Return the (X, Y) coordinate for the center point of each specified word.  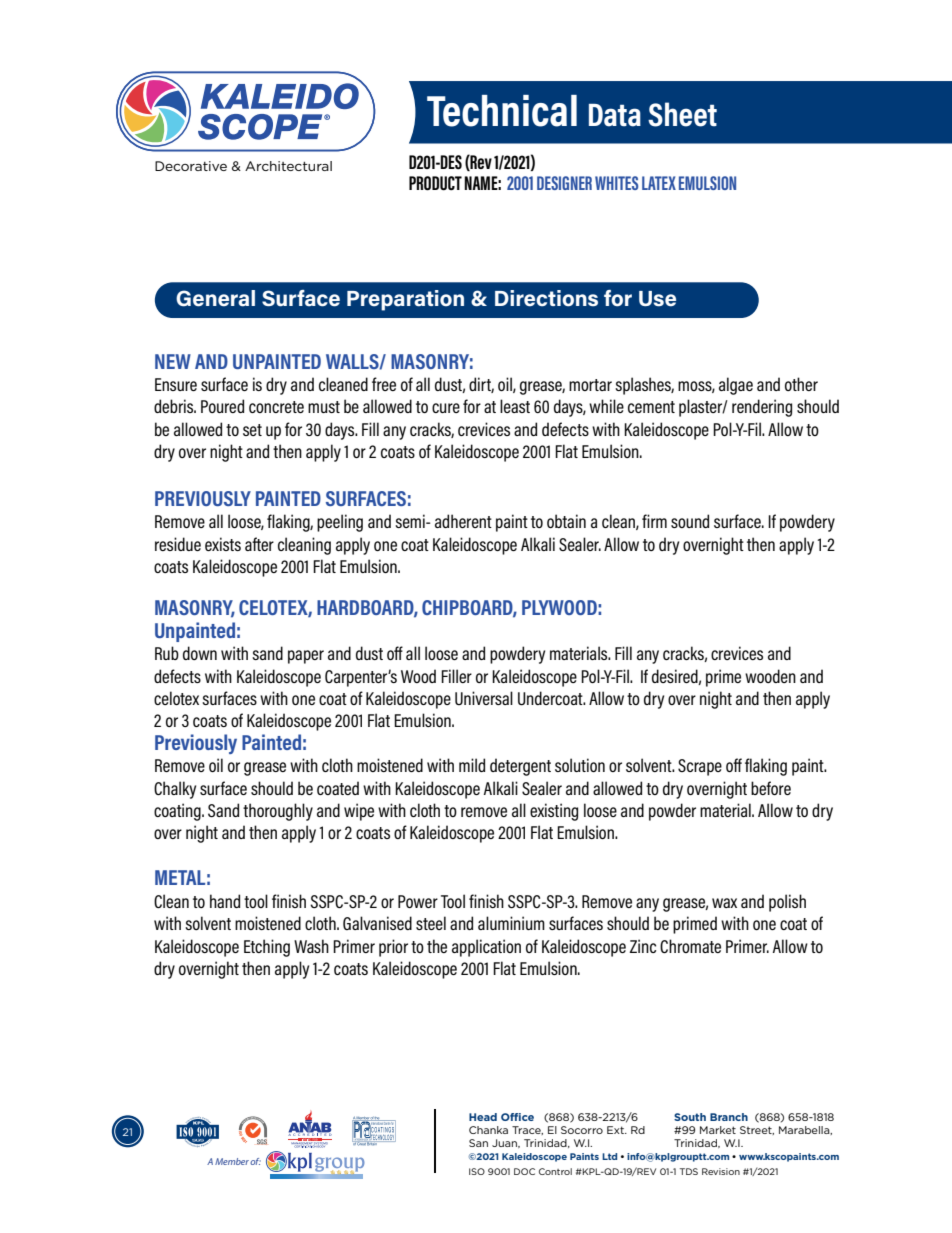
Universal (484, 698)
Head (483, 1117)
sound (690, 521)
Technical (502, 111)
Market (718, 1130)
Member (232, 1161)
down (200, 653)
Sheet (682, 114)
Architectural (288, 166)
